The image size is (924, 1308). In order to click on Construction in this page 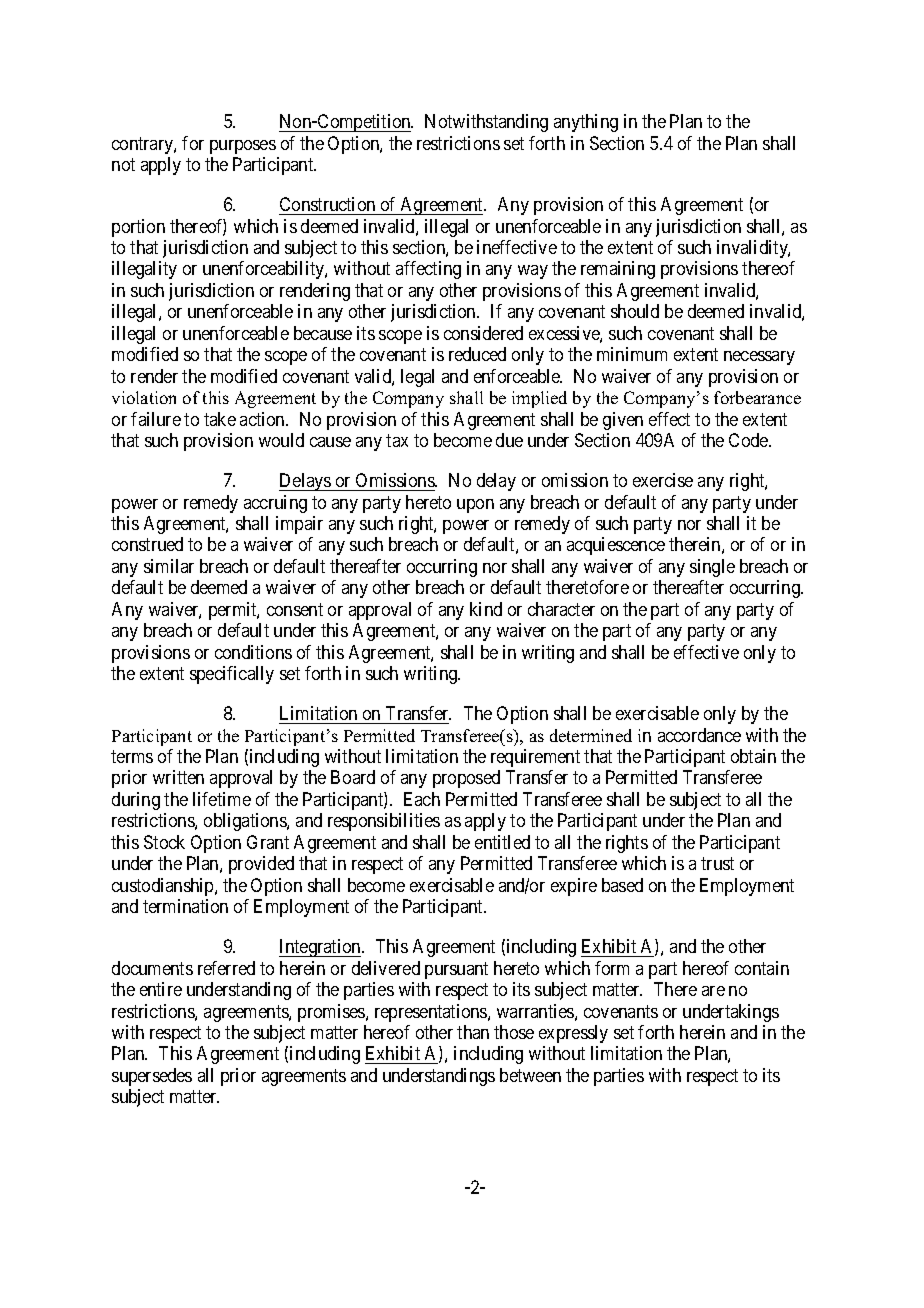, I will do `click(327, 204)`.
